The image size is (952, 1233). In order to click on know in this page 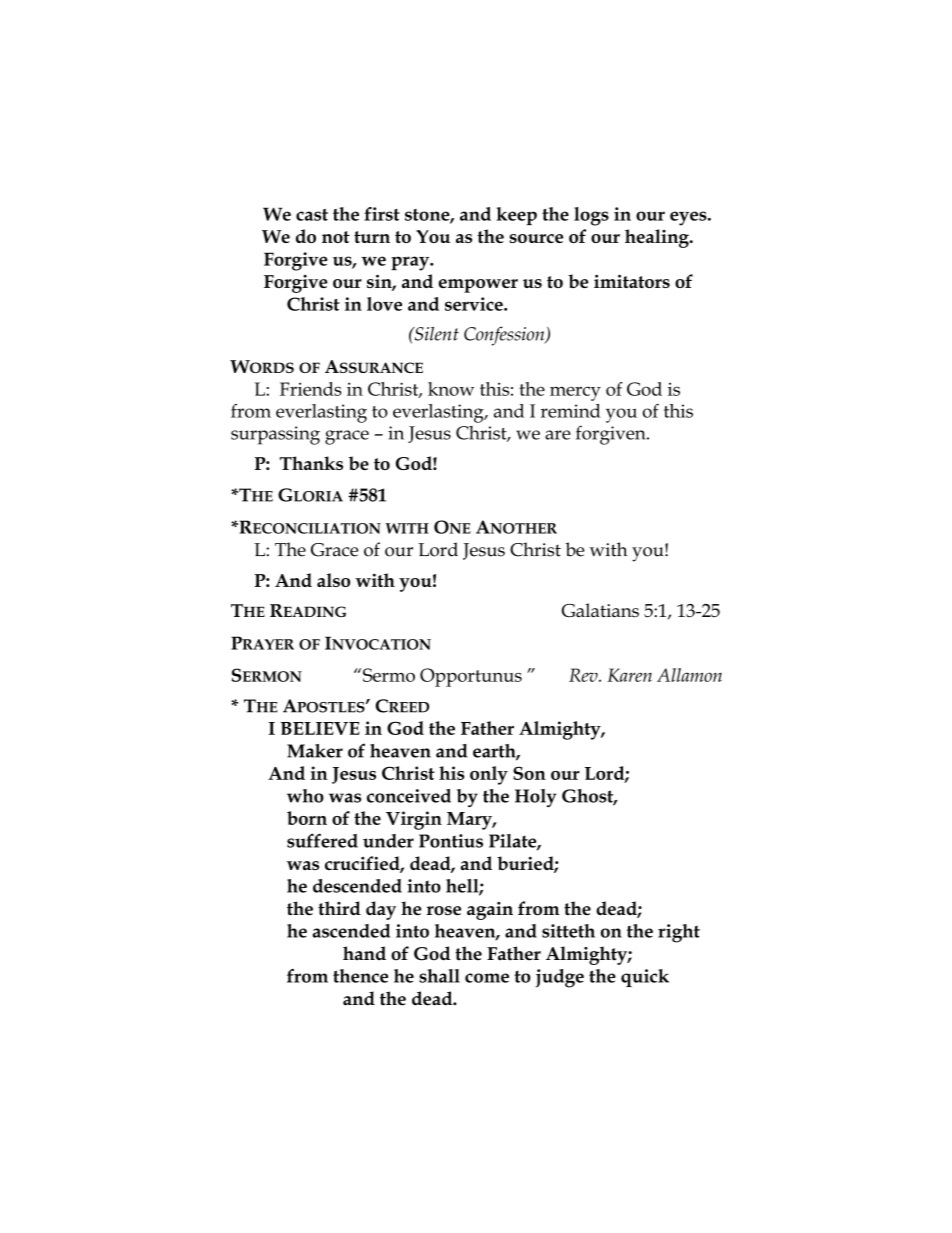, I will do `click(451, 389)`.
